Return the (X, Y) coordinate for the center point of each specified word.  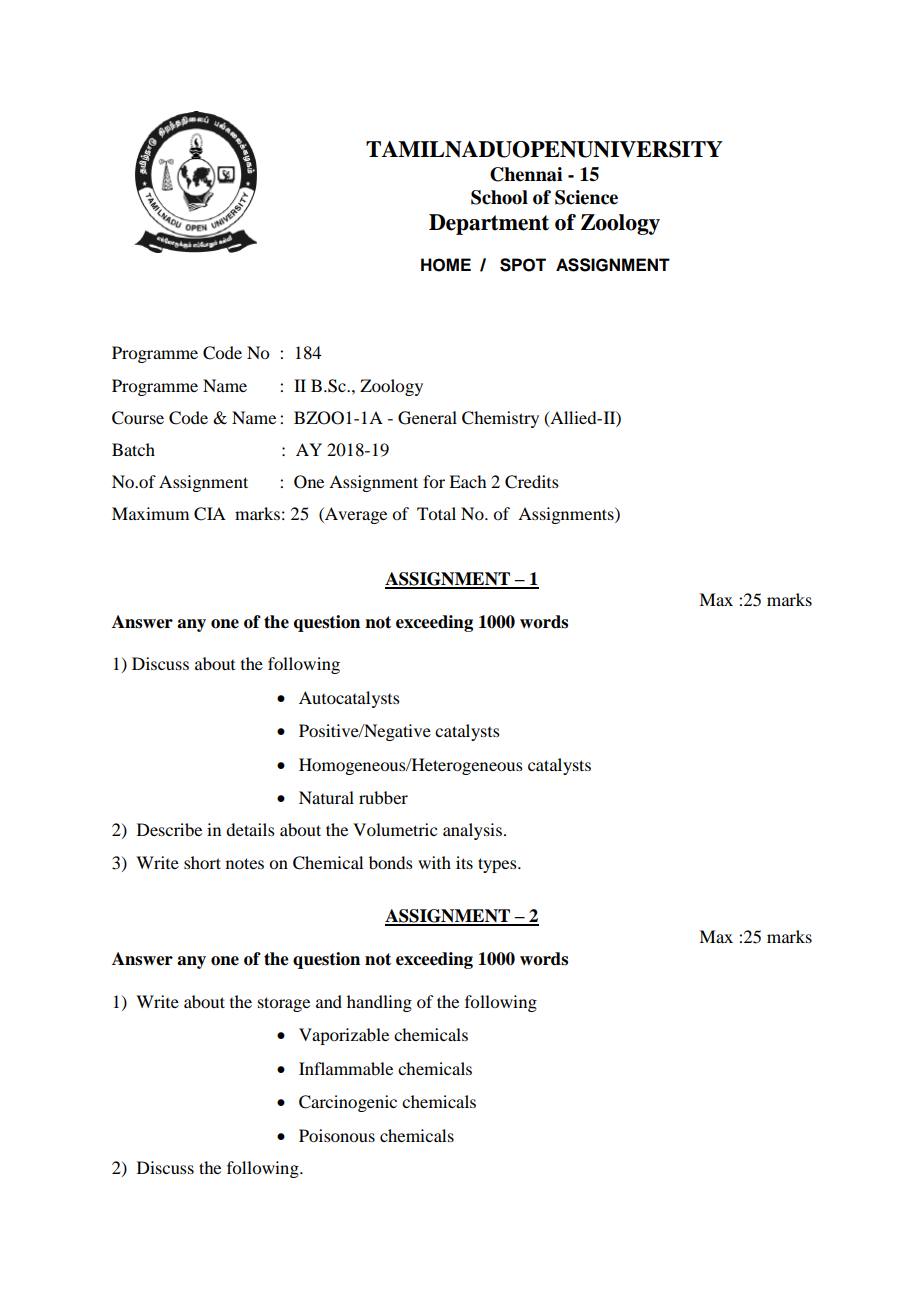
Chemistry (500, 419)
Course (138, 418)
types (498, 865)
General (427, 418)
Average (355, 515)
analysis (472, 831)
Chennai (526, 174)
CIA (210, 514)
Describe (169, 829)
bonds (391, 862)
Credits (532, 482)
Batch (133, 449)
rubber (383, 797)
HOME (446, 265)
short (202, 862)
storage (284, 1004)
